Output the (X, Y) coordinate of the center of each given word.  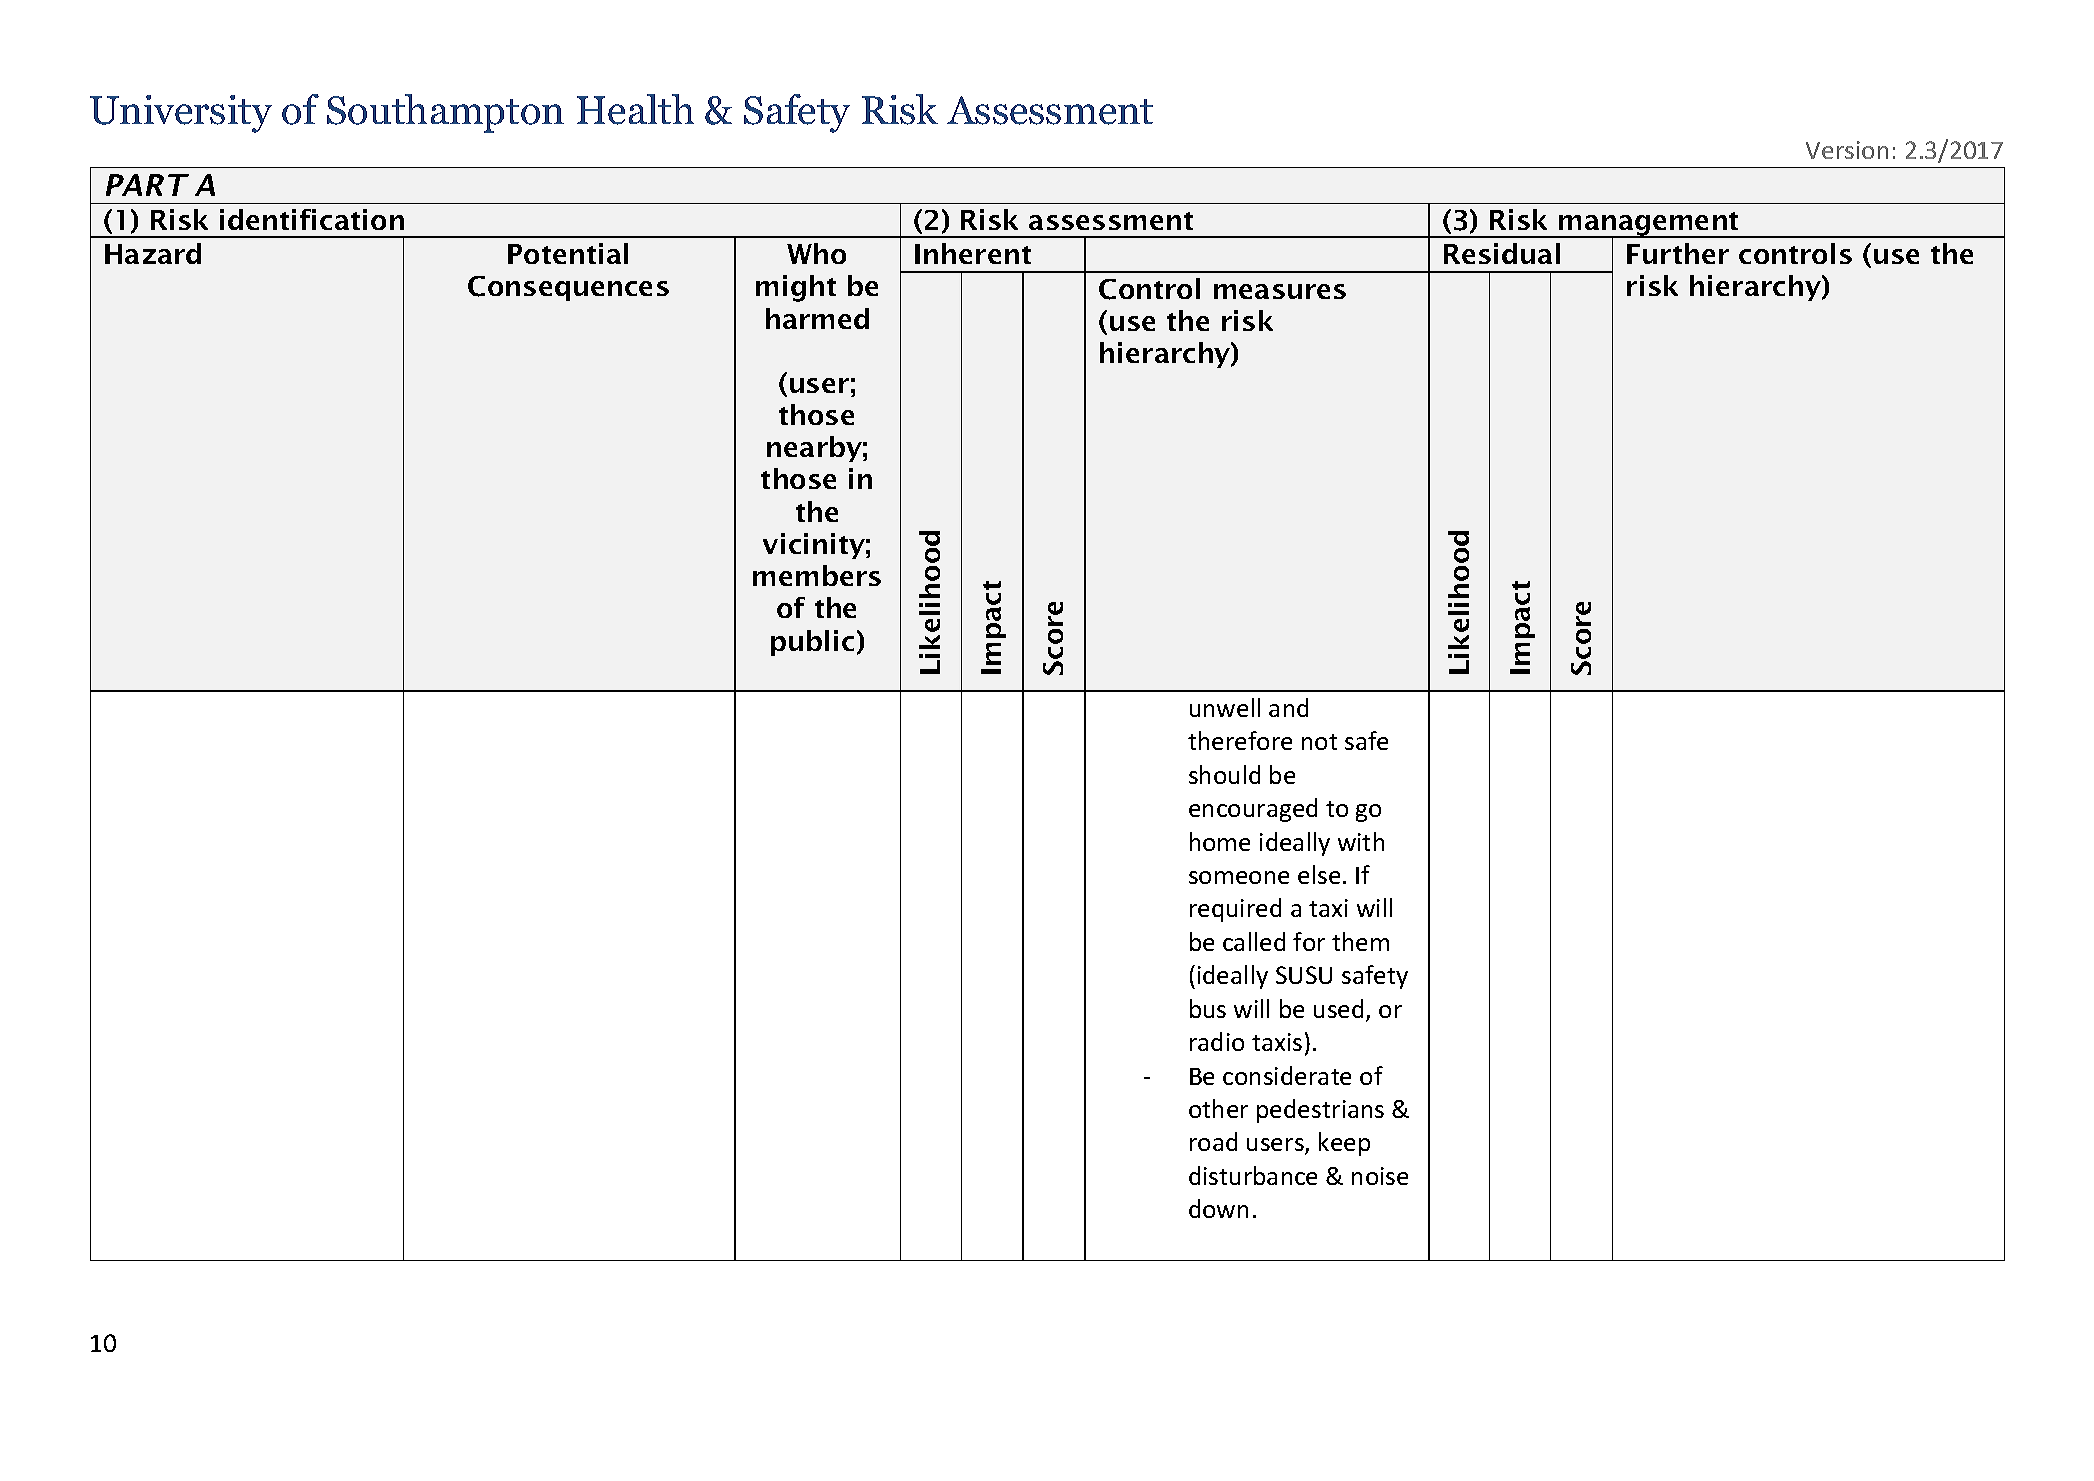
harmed (817, 318)
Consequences (568, 288)
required (1235, 910)
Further (1678, 253)
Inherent (973, 253)
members (817, 575)
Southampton (445, 113)
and (1288, 707)
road (1213, 1141)
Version (1847, 150)
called (1254, 941)
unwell (1225, 707)
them (1360, 941)
